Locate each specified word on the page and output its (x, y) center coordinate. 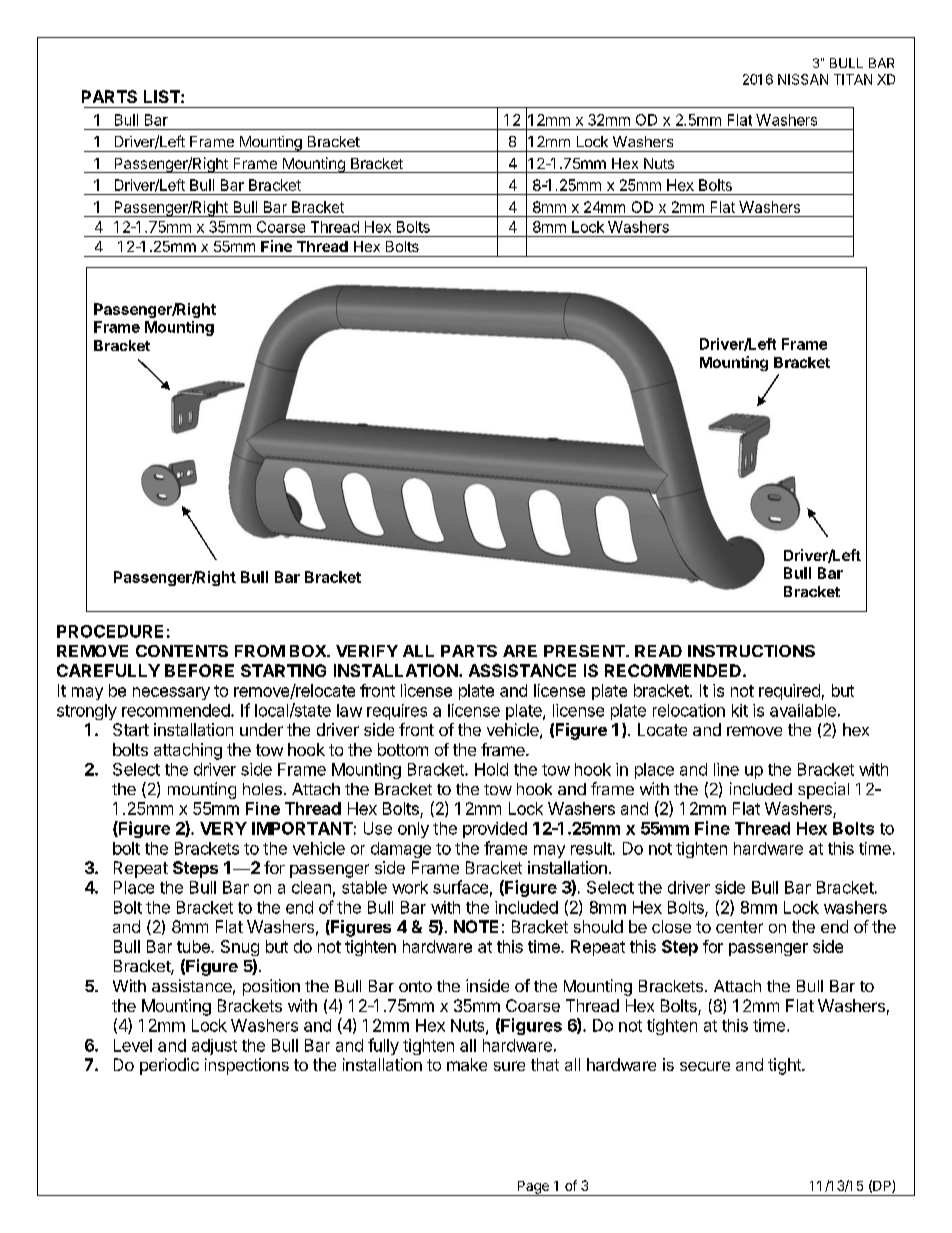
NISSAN (803, 79)
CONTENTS (182, 651)
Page (533, 1188)
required (789, 692)
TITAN (853, 79)
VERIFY (367, 651)
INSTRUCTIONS (751, 651)
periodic (169, 1066)
